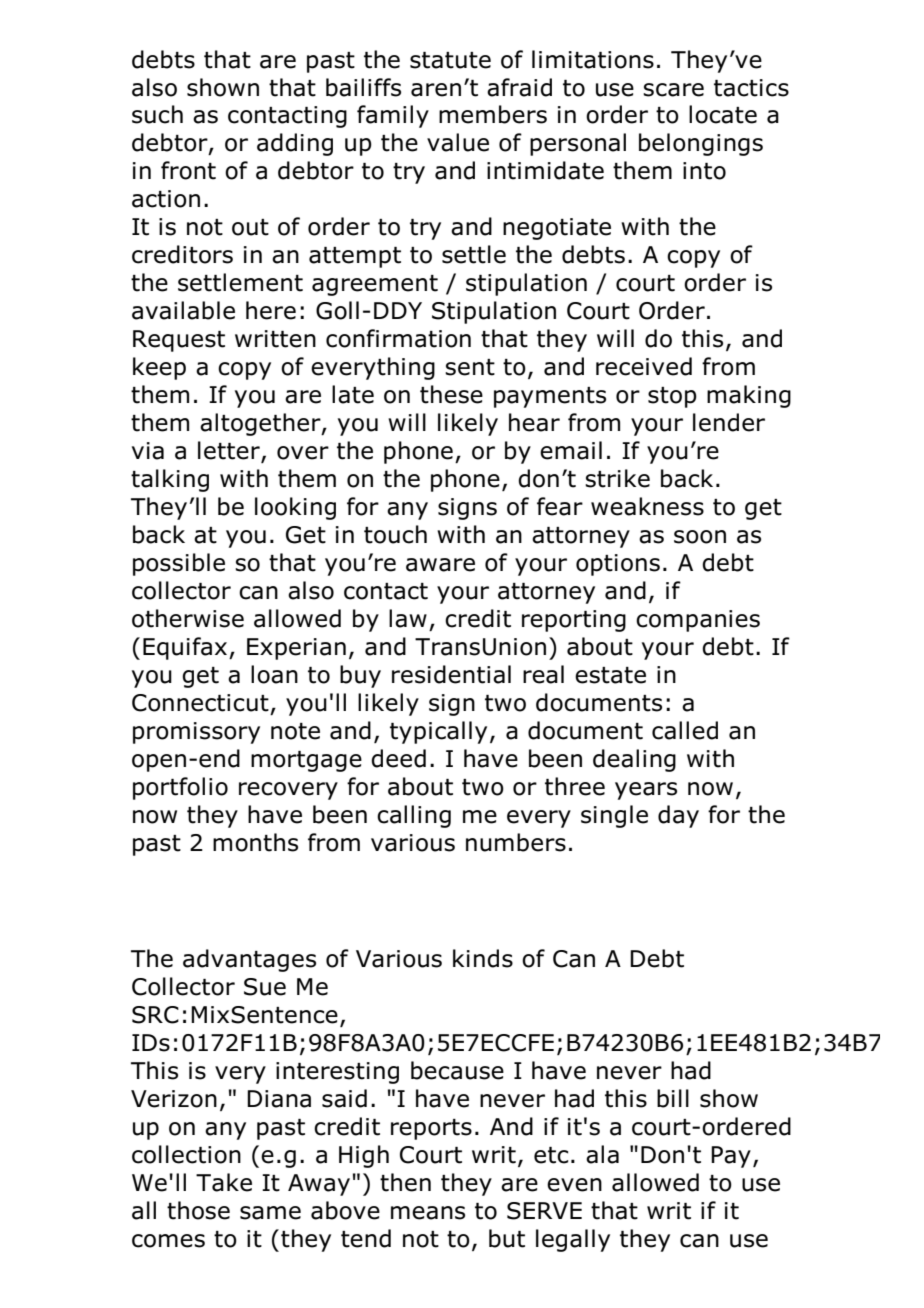  What do you see at coordinates (157, 114) in the screenshot?
I see `such` at bounding box center [157, 114].
